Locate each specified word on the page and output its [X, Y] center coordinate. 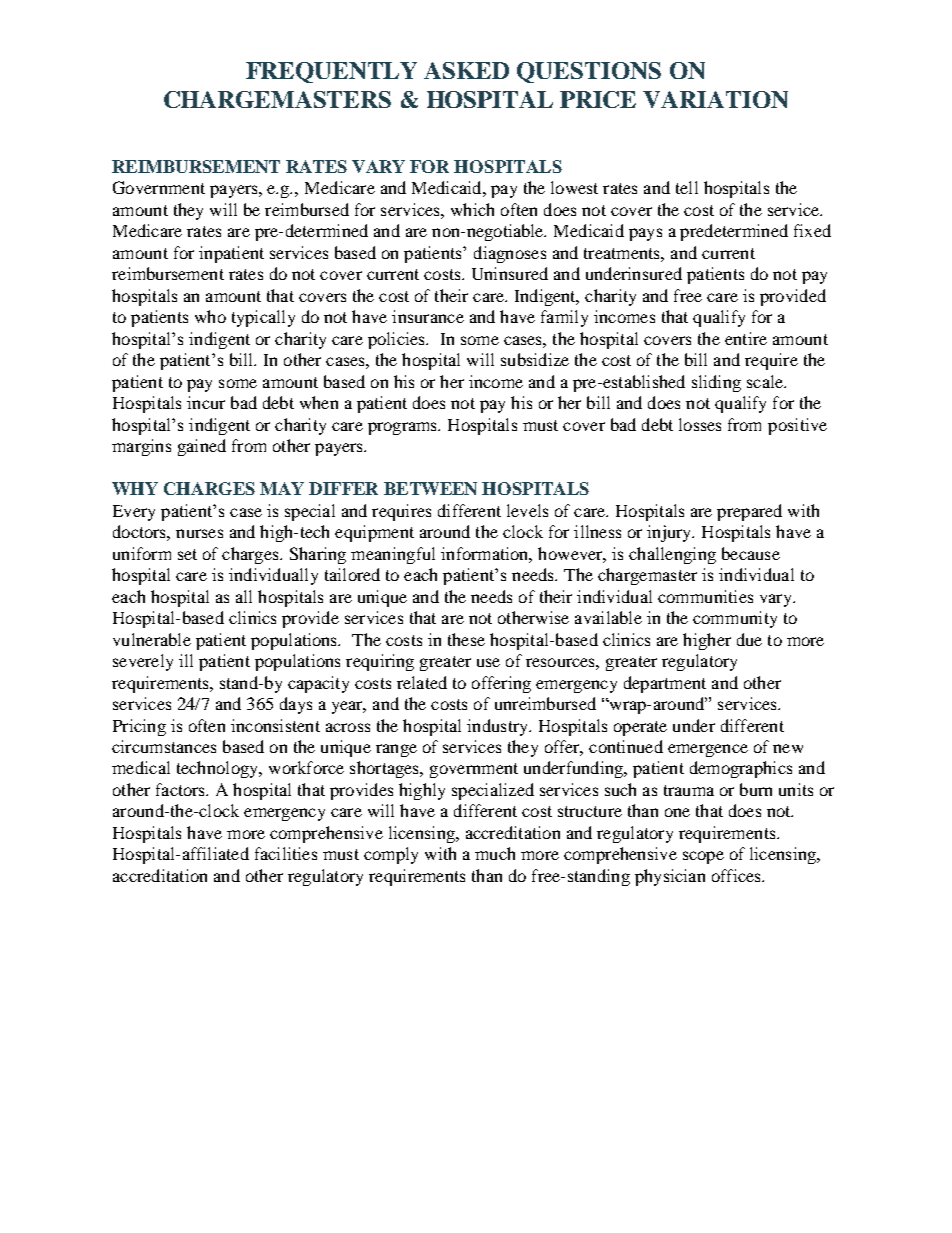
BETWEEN [430, 488]
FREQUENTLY [331, 72]
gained [202, 447]
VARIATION [715, 99]
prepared [749, 512]
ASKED [466, 70]
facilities [286, 853]
